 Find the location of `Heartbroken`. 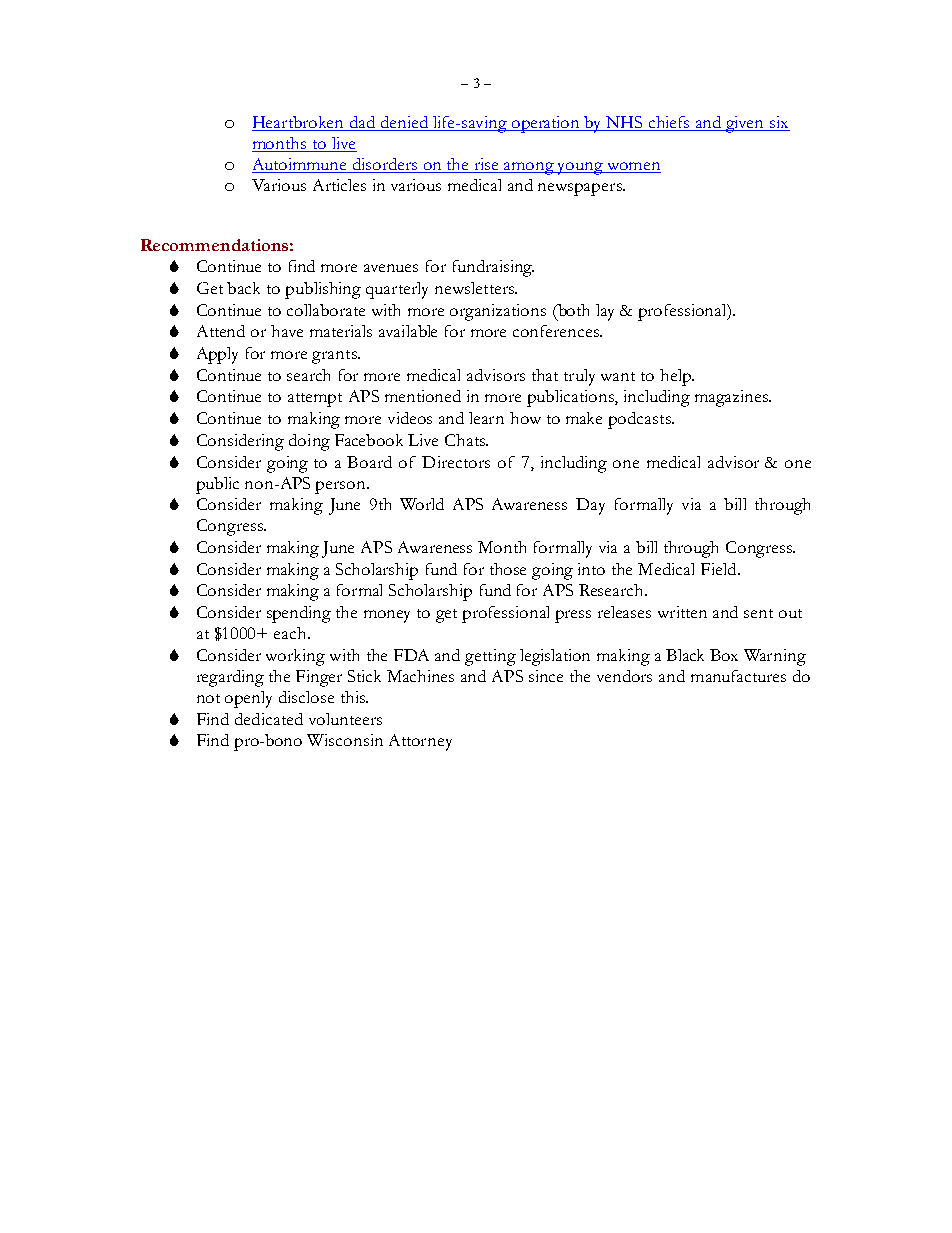

Heartbroken is located at coordinates (299, 123).
